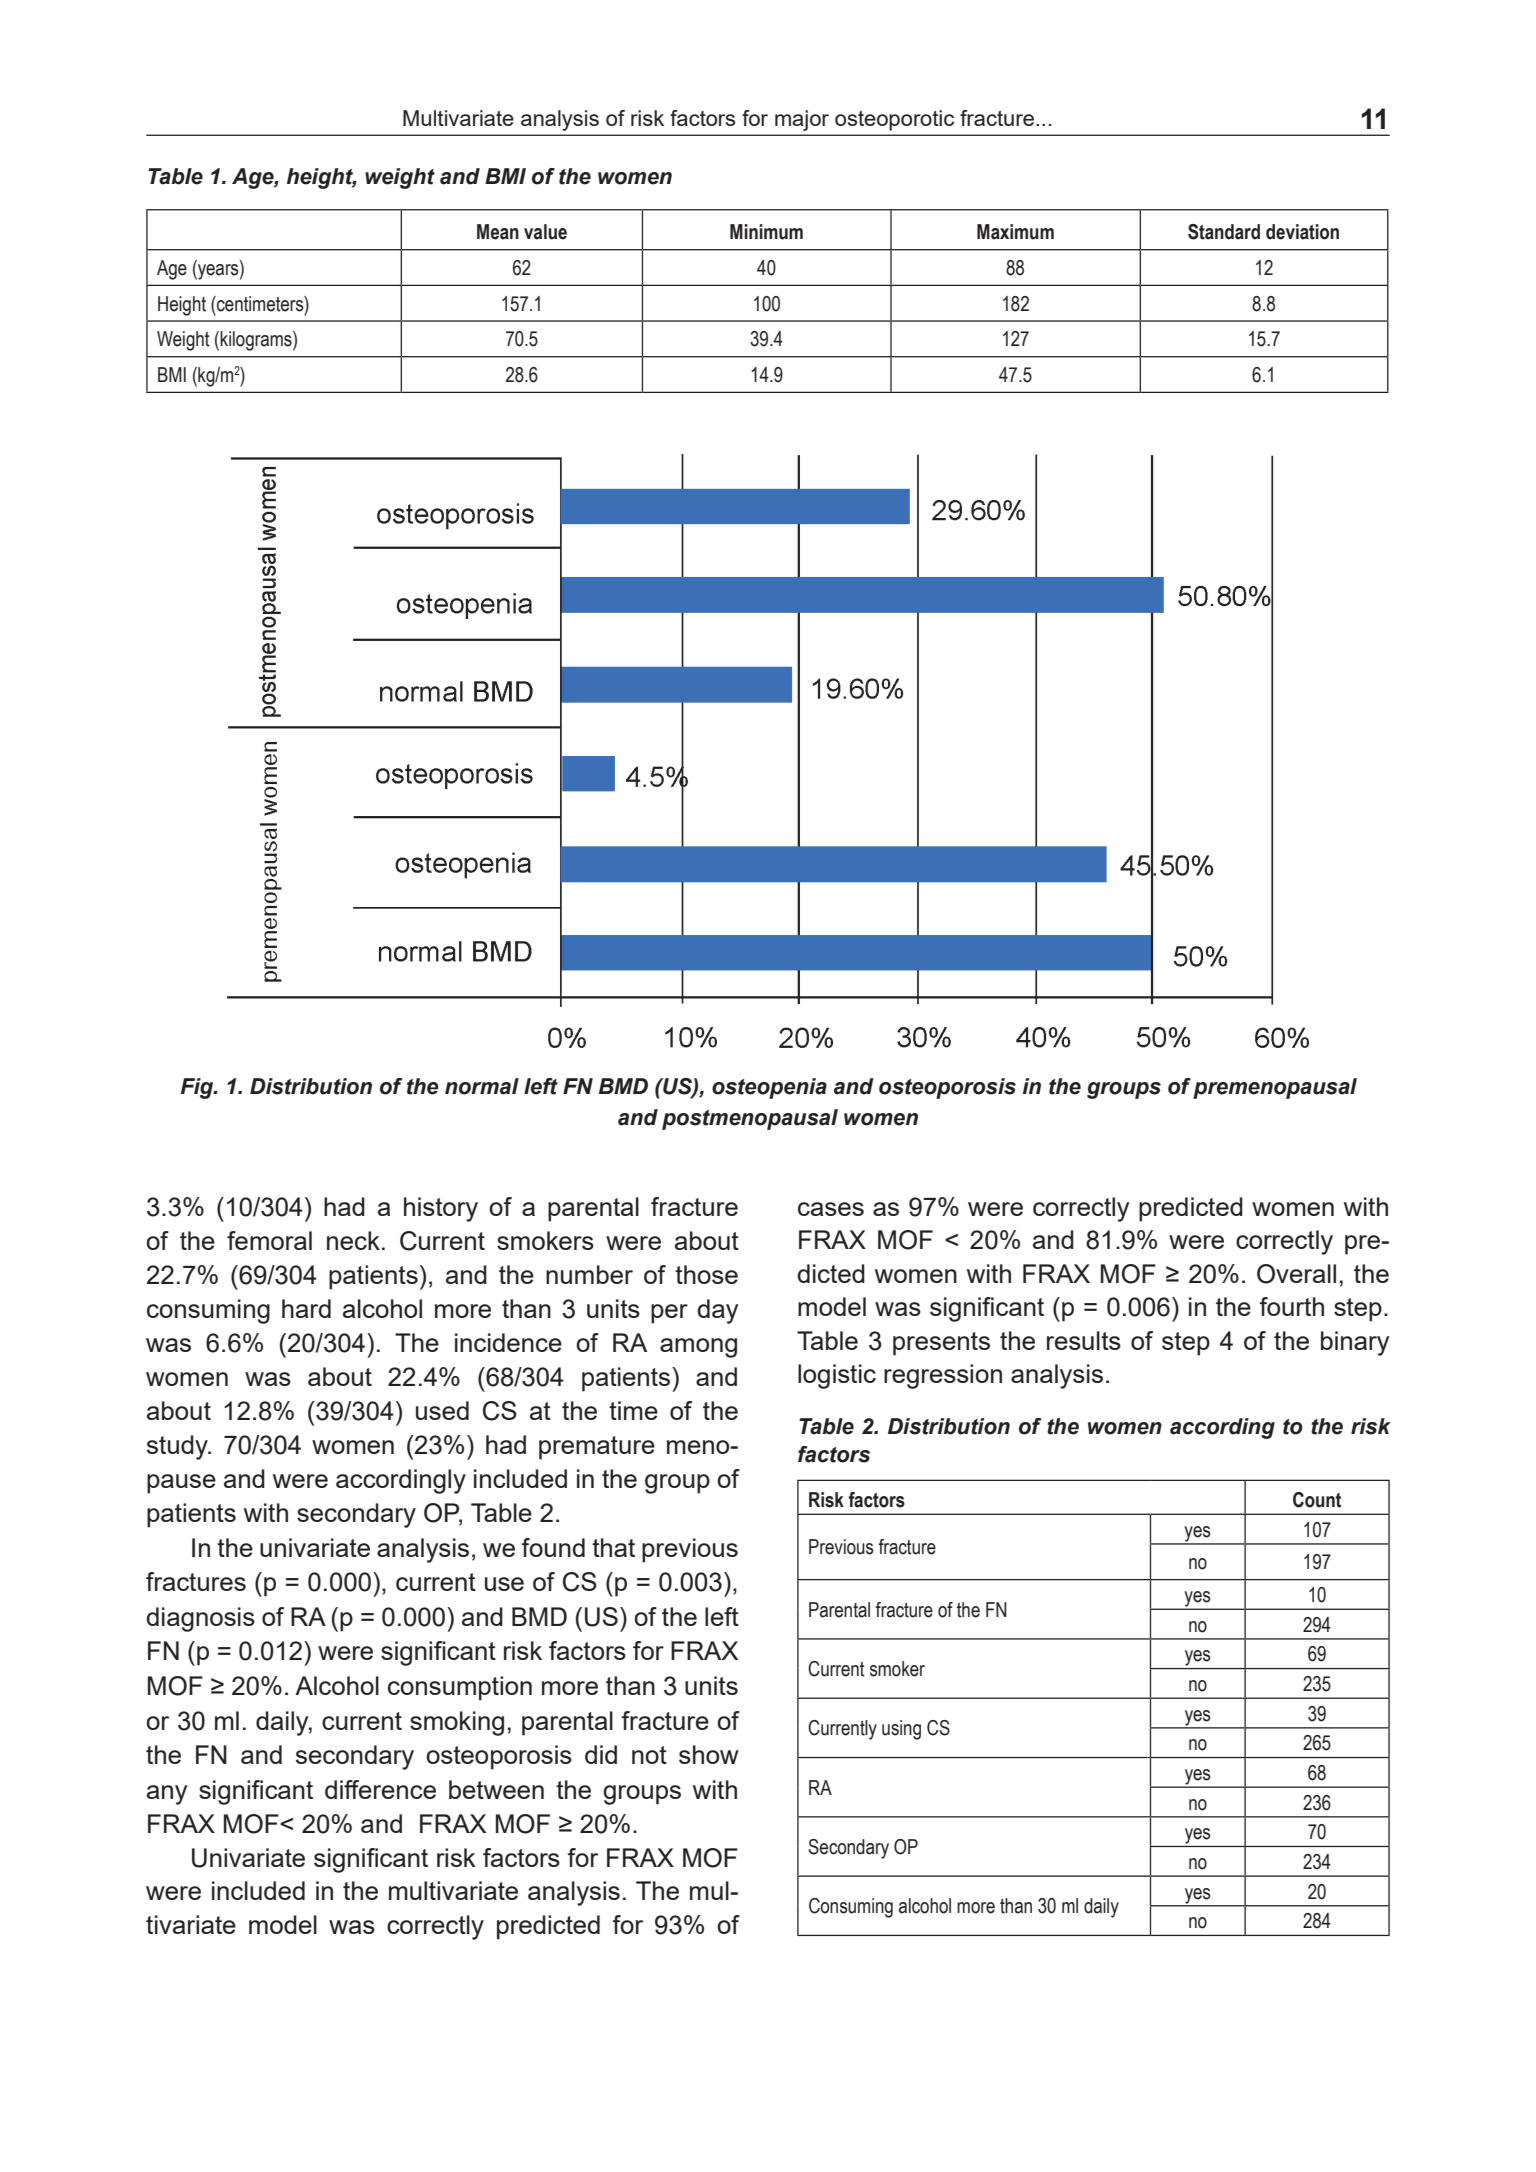 The image size is (1536, 2172). What do you see at coordinates (1296, 1274) in the page?
I see `Overall` at bounding box center [1296, 1274].
